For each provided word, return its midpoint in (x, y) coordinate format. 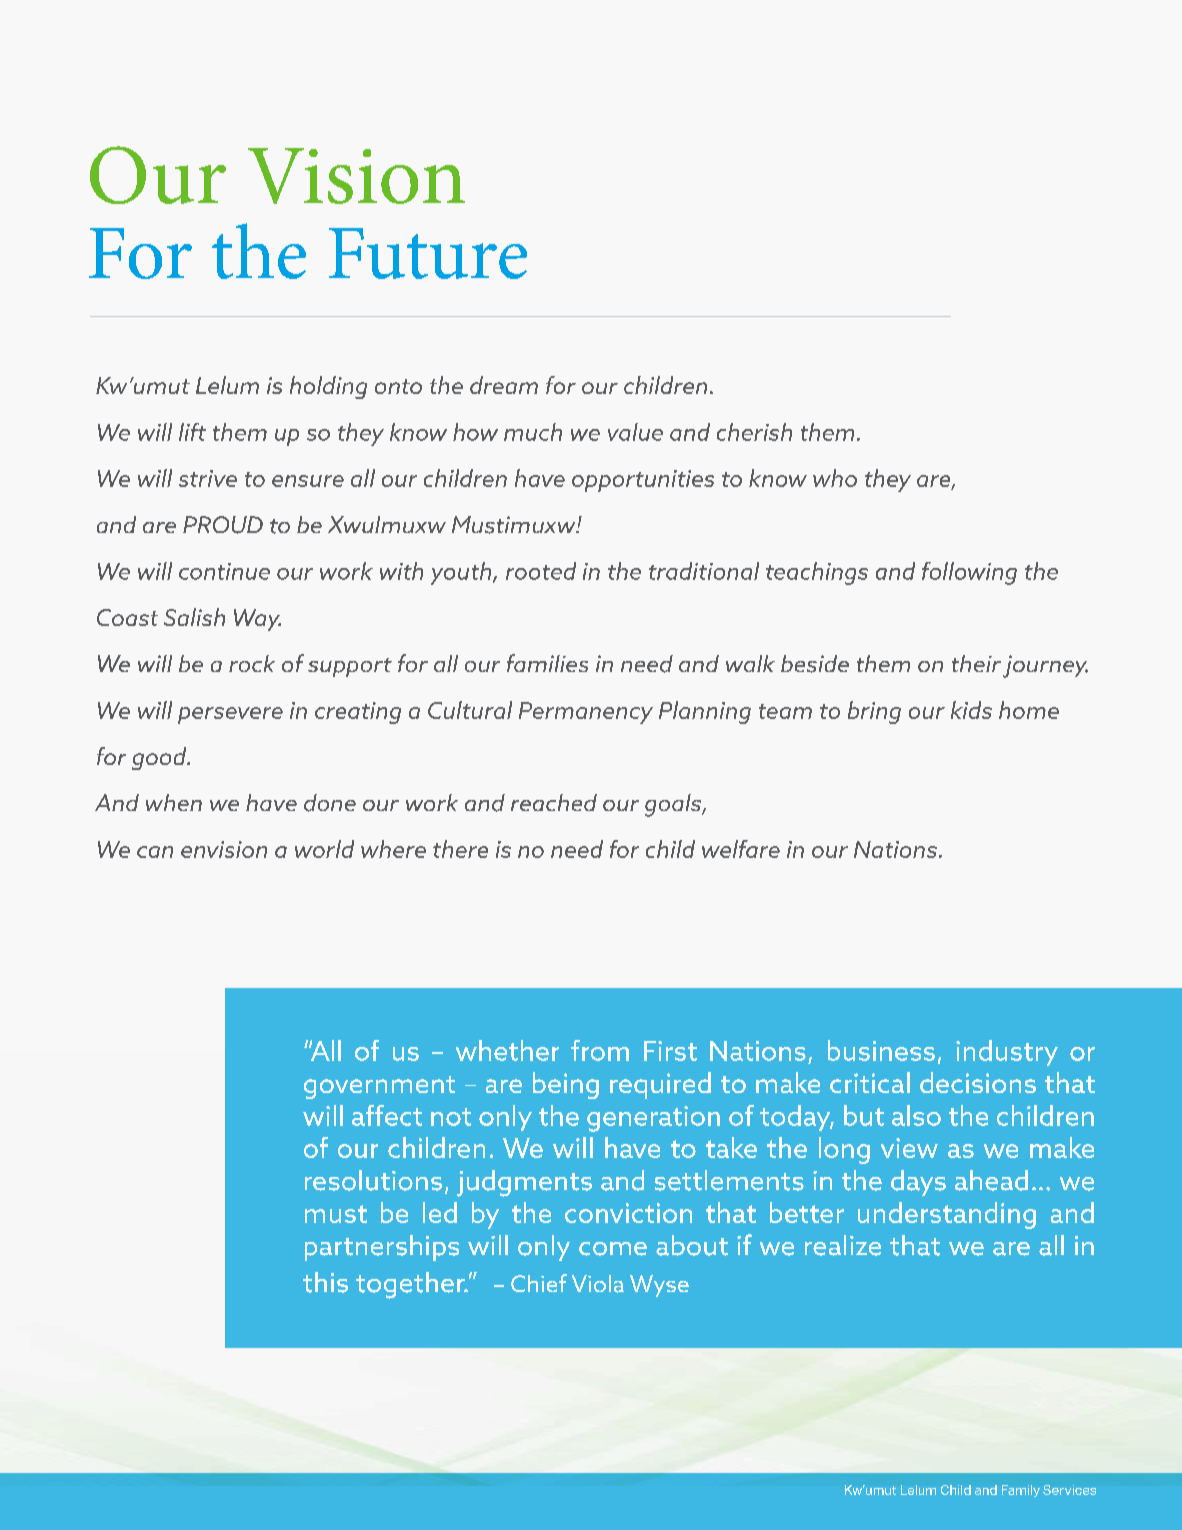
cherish (754, 432)
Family (1021, 1491)
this (325, 1282)
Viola (598, 1284)
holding (328, 387)
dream (504, 385)
